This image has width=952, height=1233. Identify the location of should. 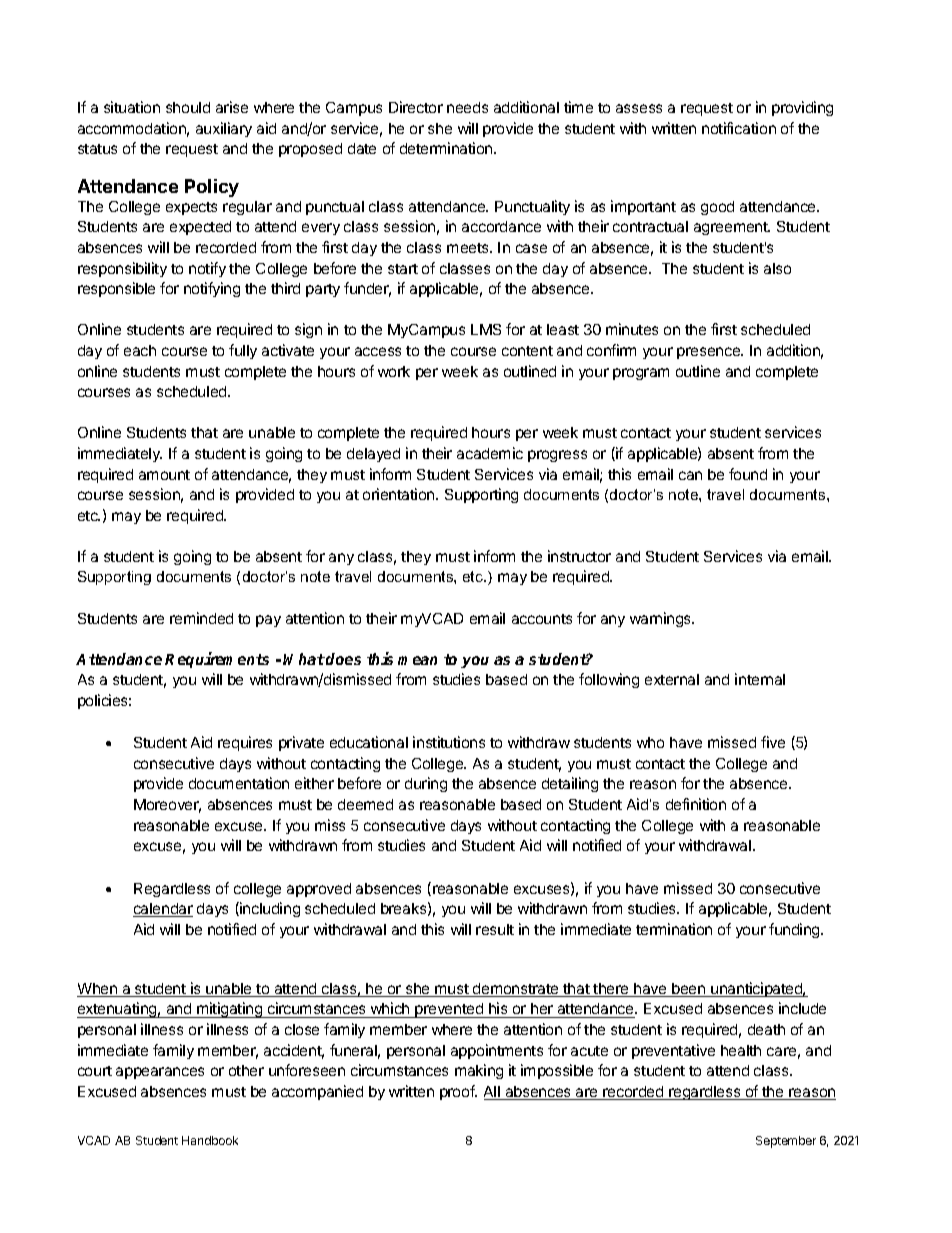
(188, 107).
